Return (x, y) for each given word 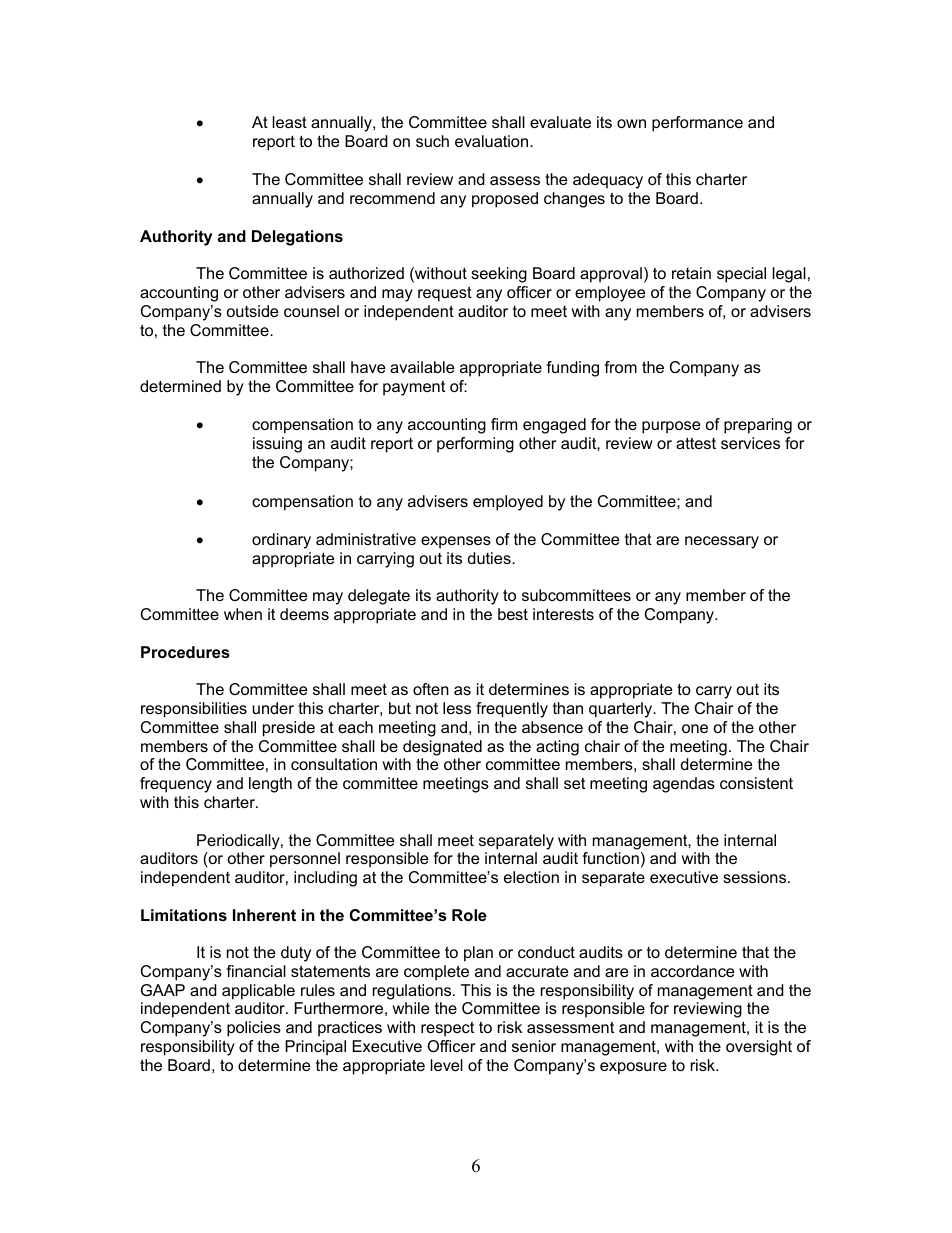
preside (289, 729)
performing (475, 445)
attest (696, 443)
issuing (277, 445)
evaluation (493, 141)
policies (254, 1029)
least (290, 122)
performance (697, 124)
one (695, 728)
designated (442, 748)
